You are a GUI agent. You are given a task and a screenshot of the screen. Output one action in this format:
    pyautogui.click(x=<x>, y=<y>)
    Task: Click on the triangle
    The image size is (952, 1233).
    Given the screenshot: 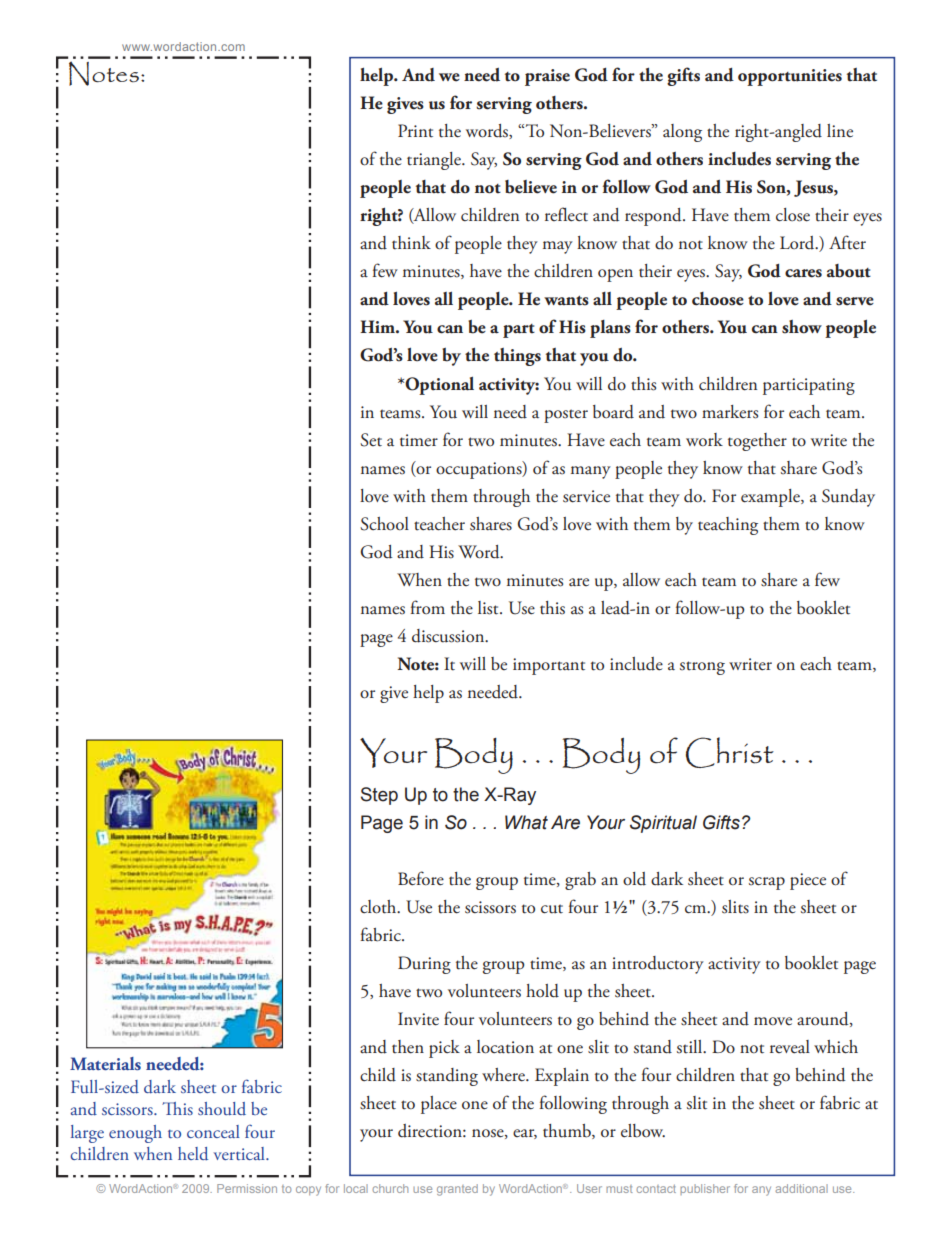 What is the action you would take?
    pyautogui.click(x=435, y=161)
